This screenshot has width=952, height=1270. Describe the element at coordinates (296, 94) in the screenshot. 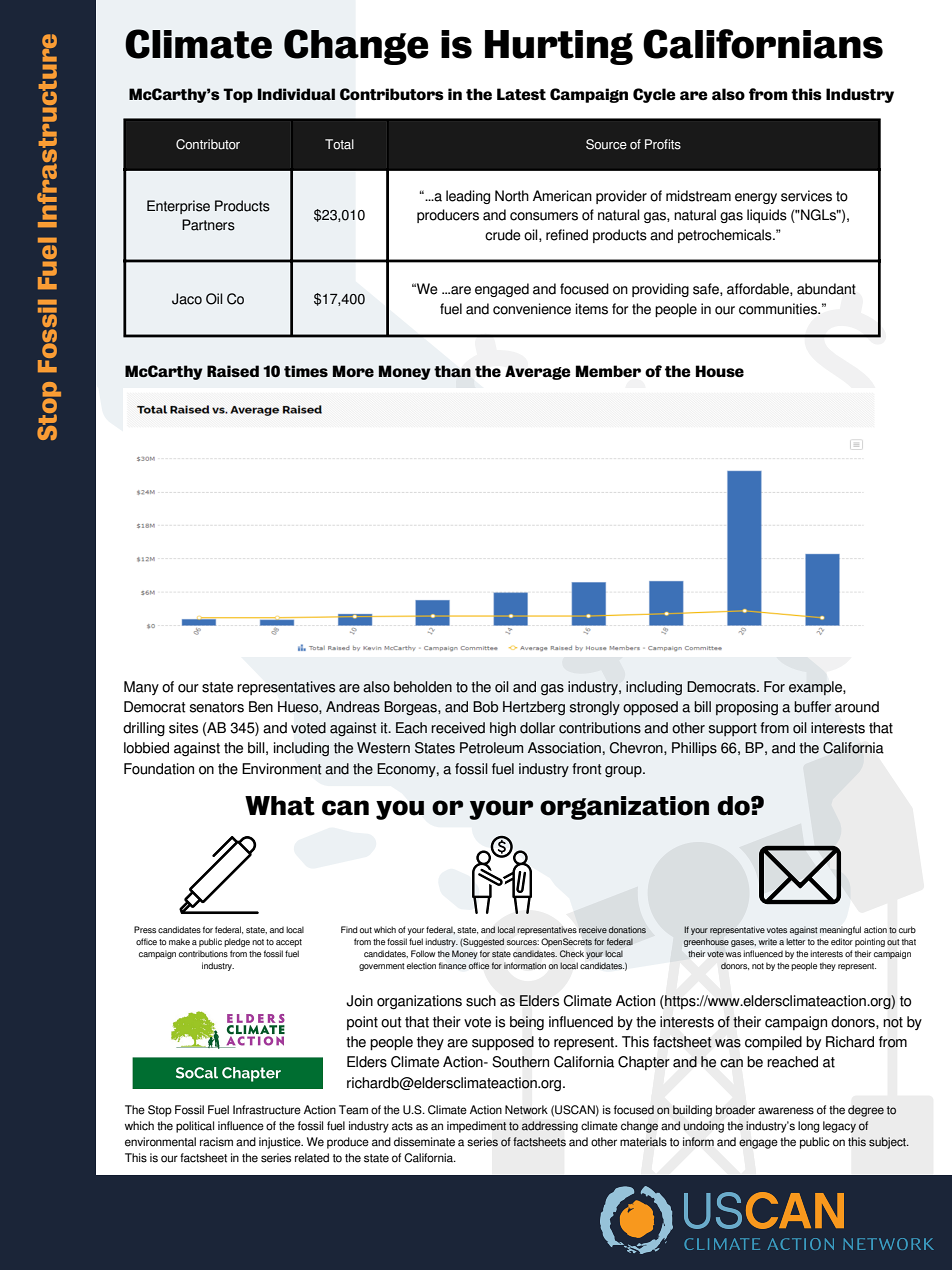

I see `Individual` at that location.
